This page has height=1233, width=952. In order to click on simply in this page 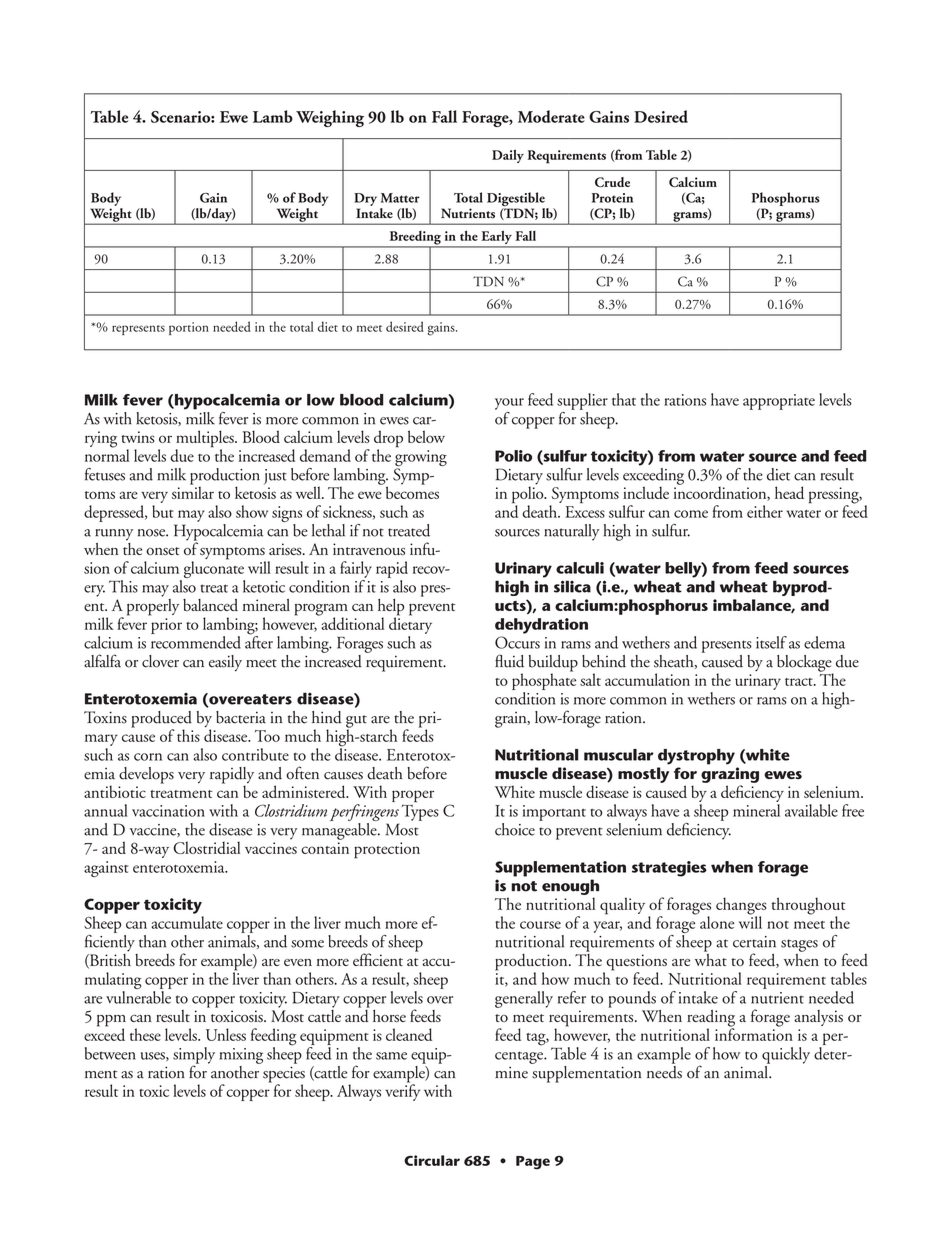, I will do `click(194, 1056)`.
